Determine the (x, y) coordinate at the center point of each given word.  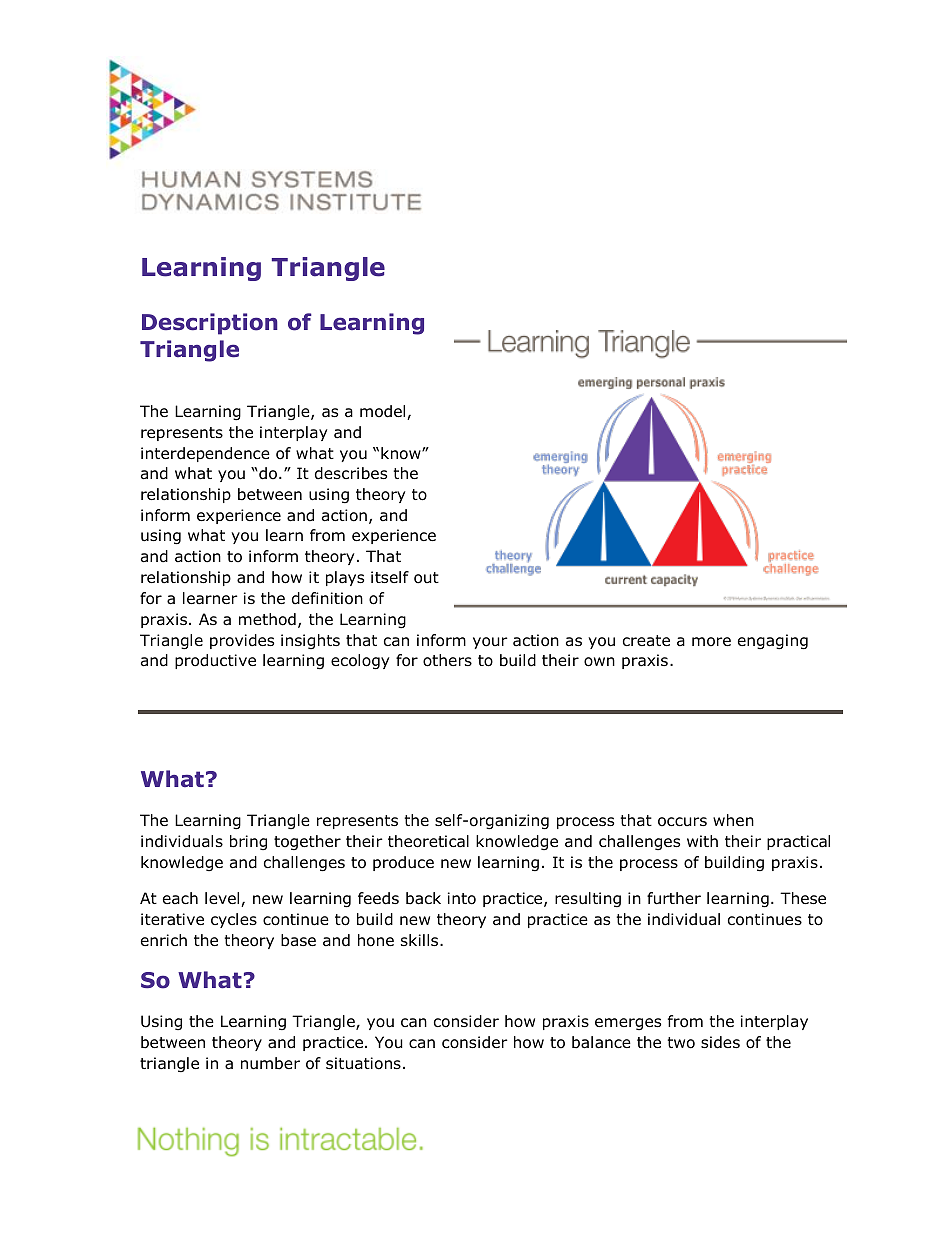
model (384, 412)
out (426, 578)
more (711, 642)
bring (248, 842)
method (267, 619)
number (270, 1063)
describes (351, 473)
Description (210, 324)
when (733, 820)
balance (601, 1042)
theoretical (428, 841)
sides (720, 1042)
